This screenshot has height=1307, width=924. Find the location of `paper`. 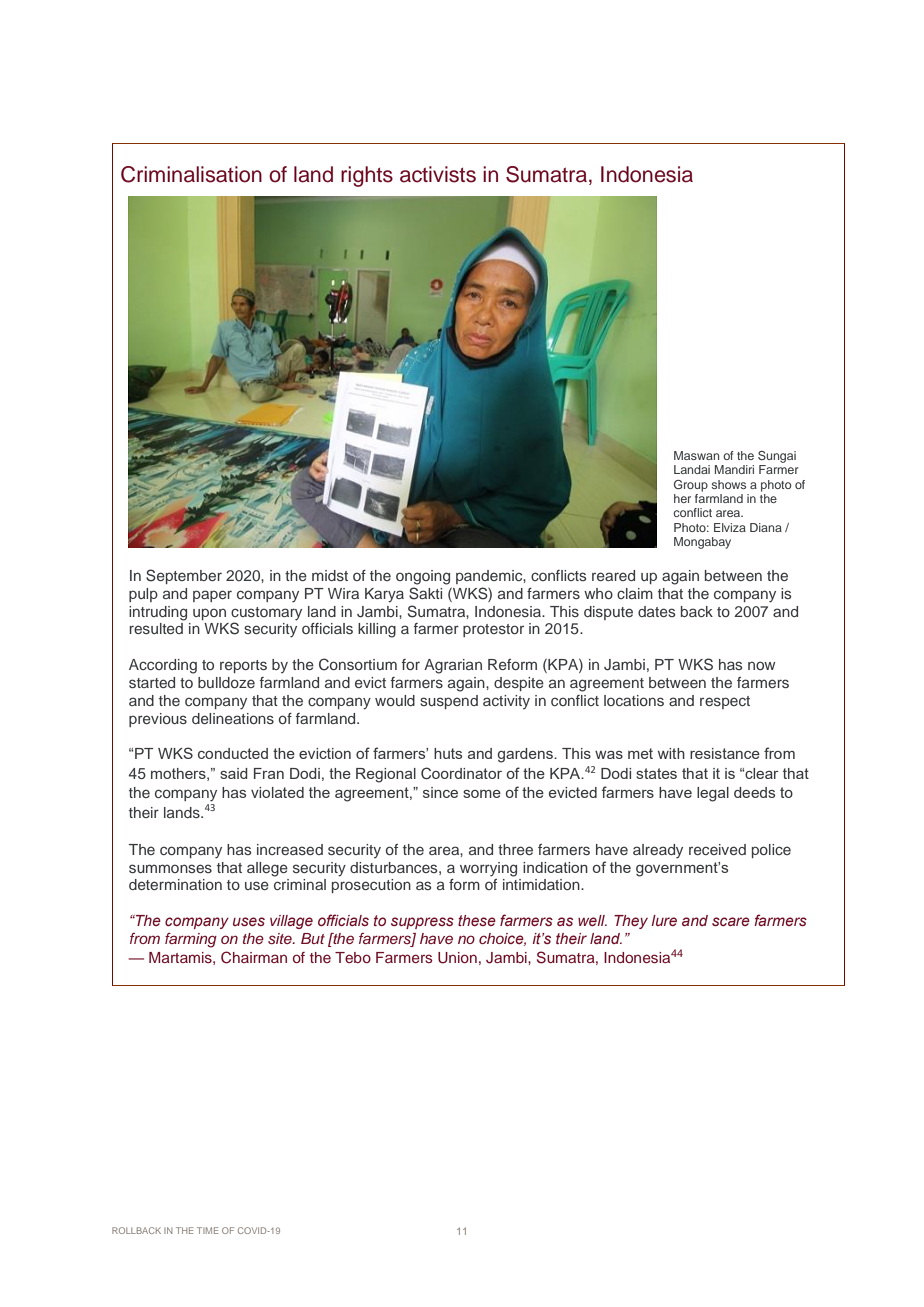

paper is located at coordinates (212, 596).
